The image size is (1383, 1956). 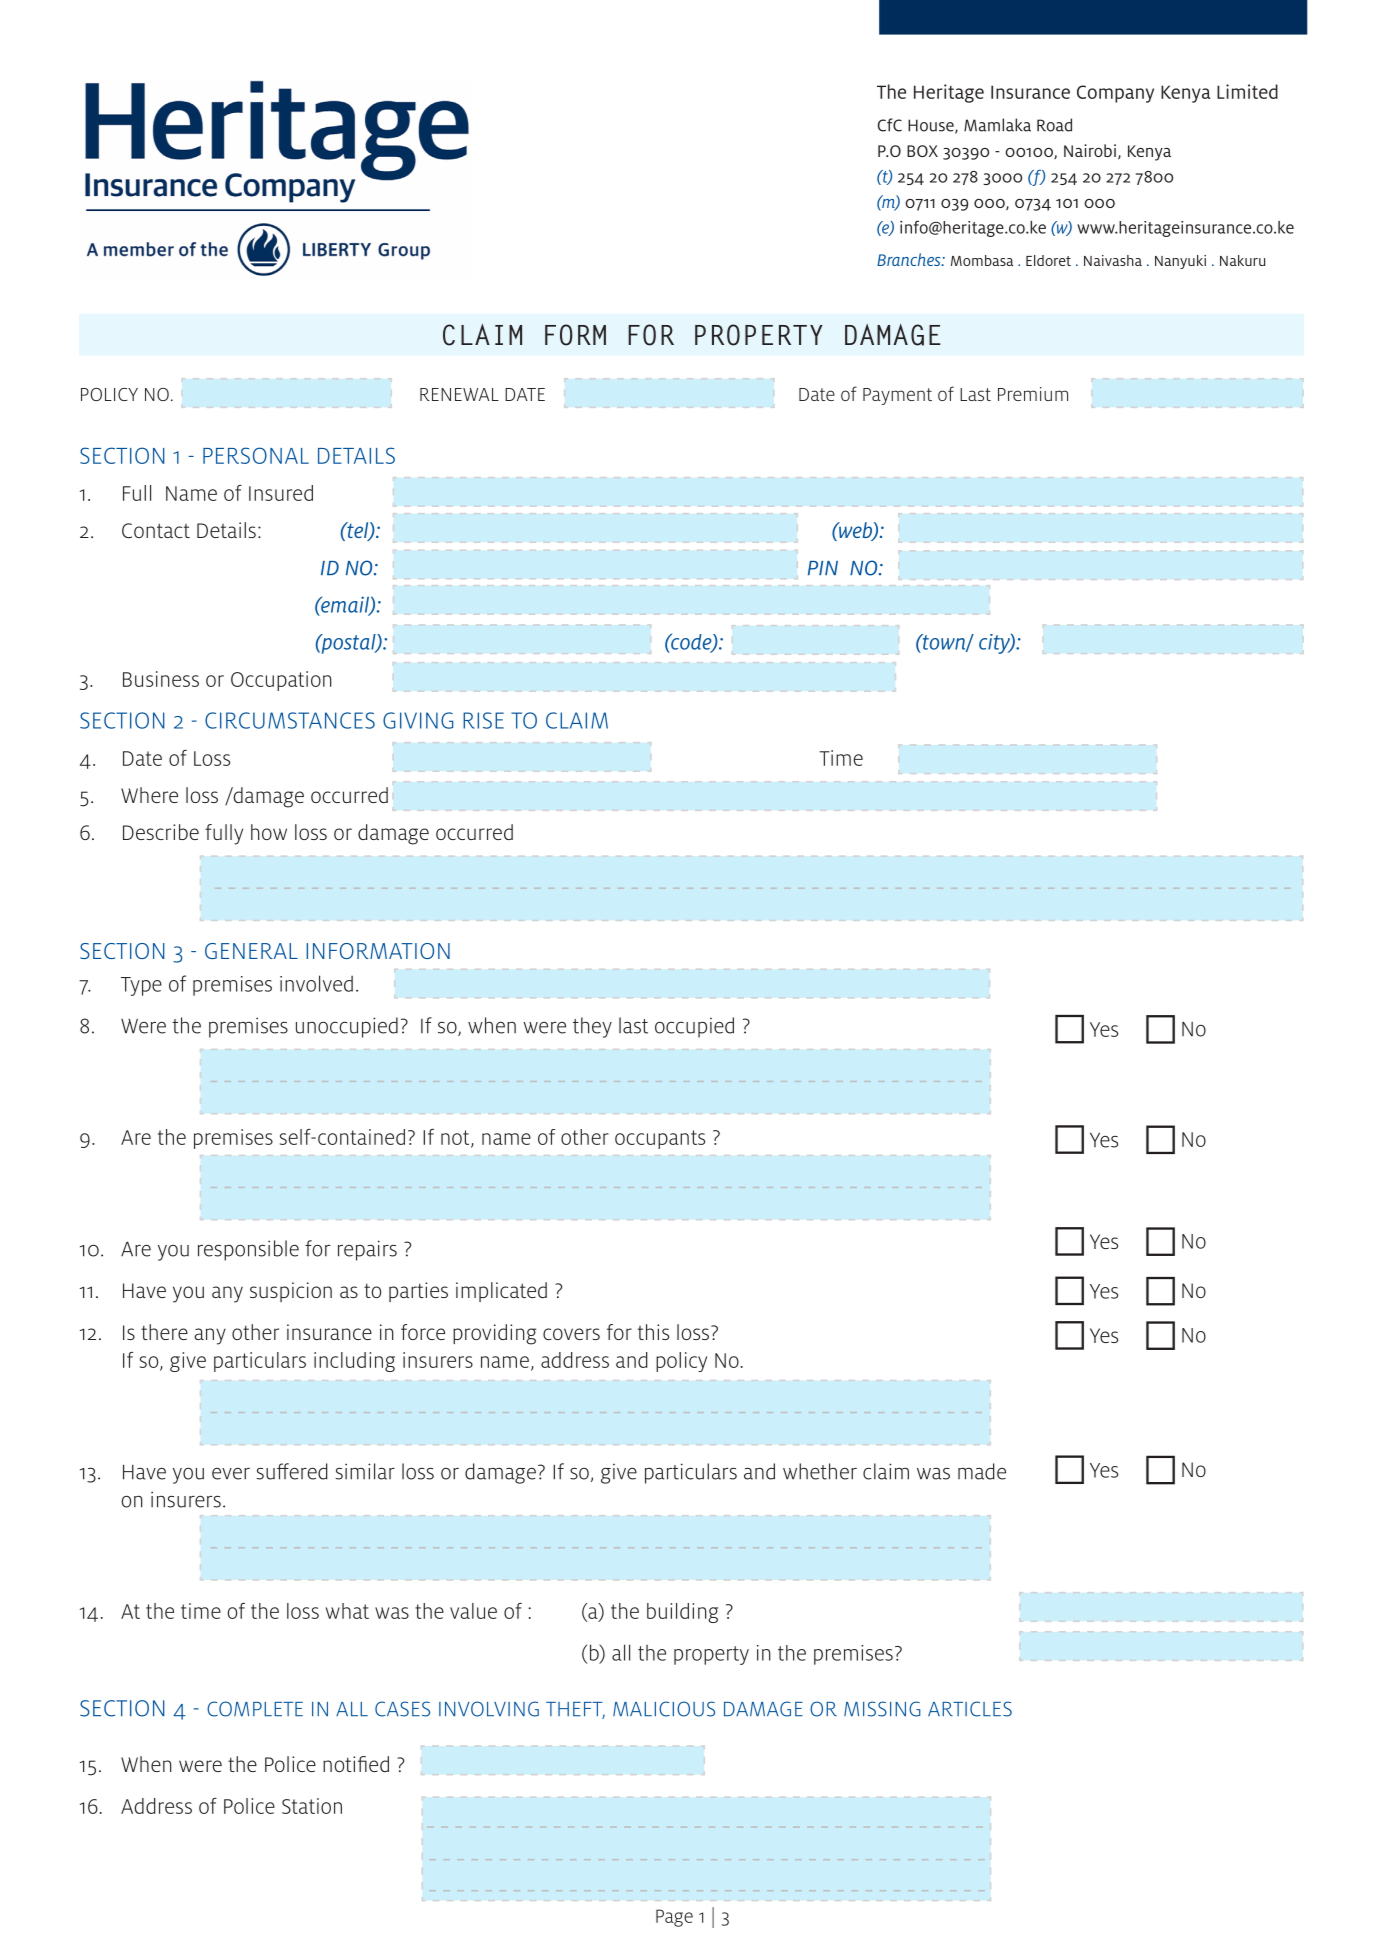 I want to click on Station, so click(x=312, y=1806).
